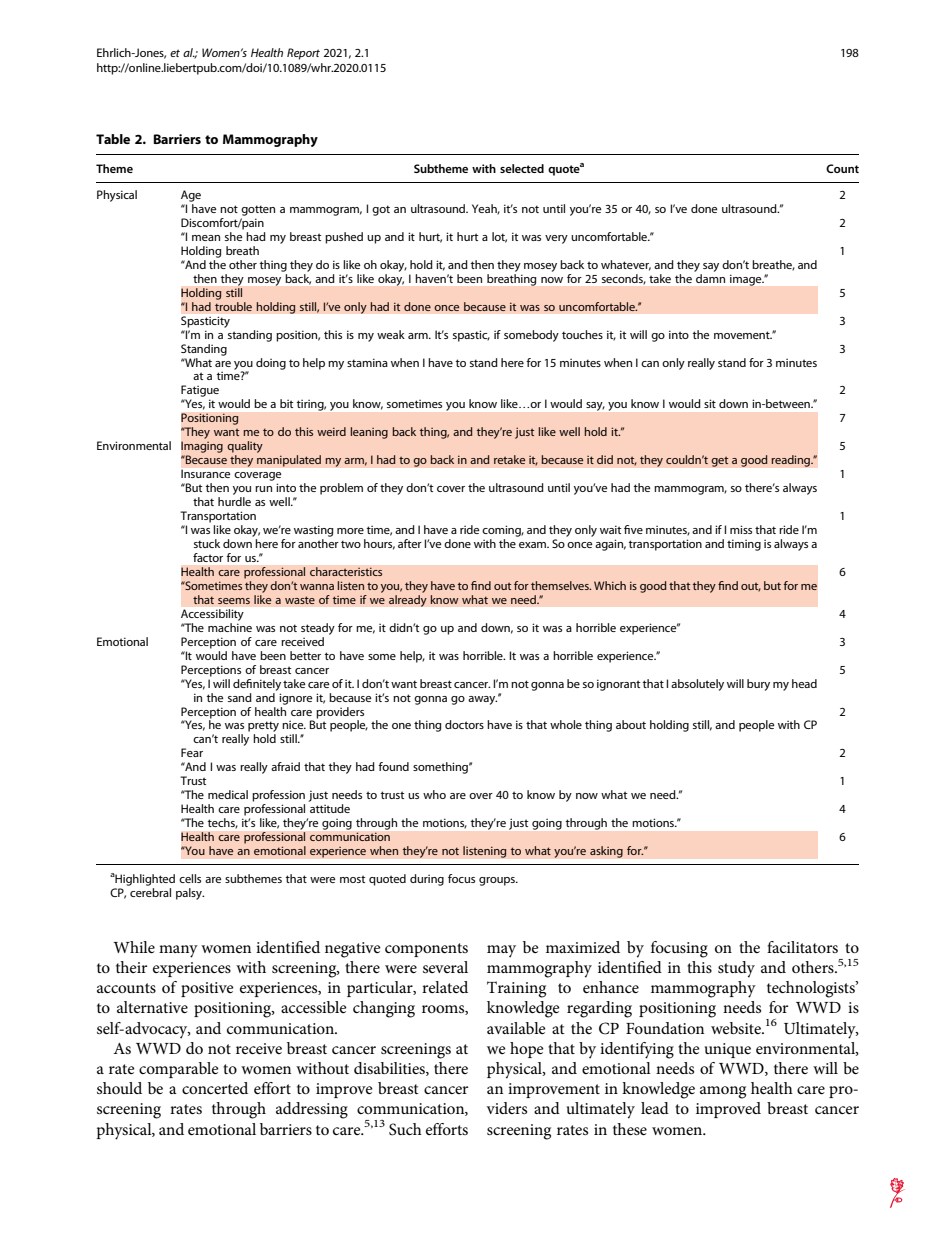 Image resolution: width=952 pixels, height=1233 pixels. Describe the element at coordinates (303, 54) in the page. I see `Report` at that location.
